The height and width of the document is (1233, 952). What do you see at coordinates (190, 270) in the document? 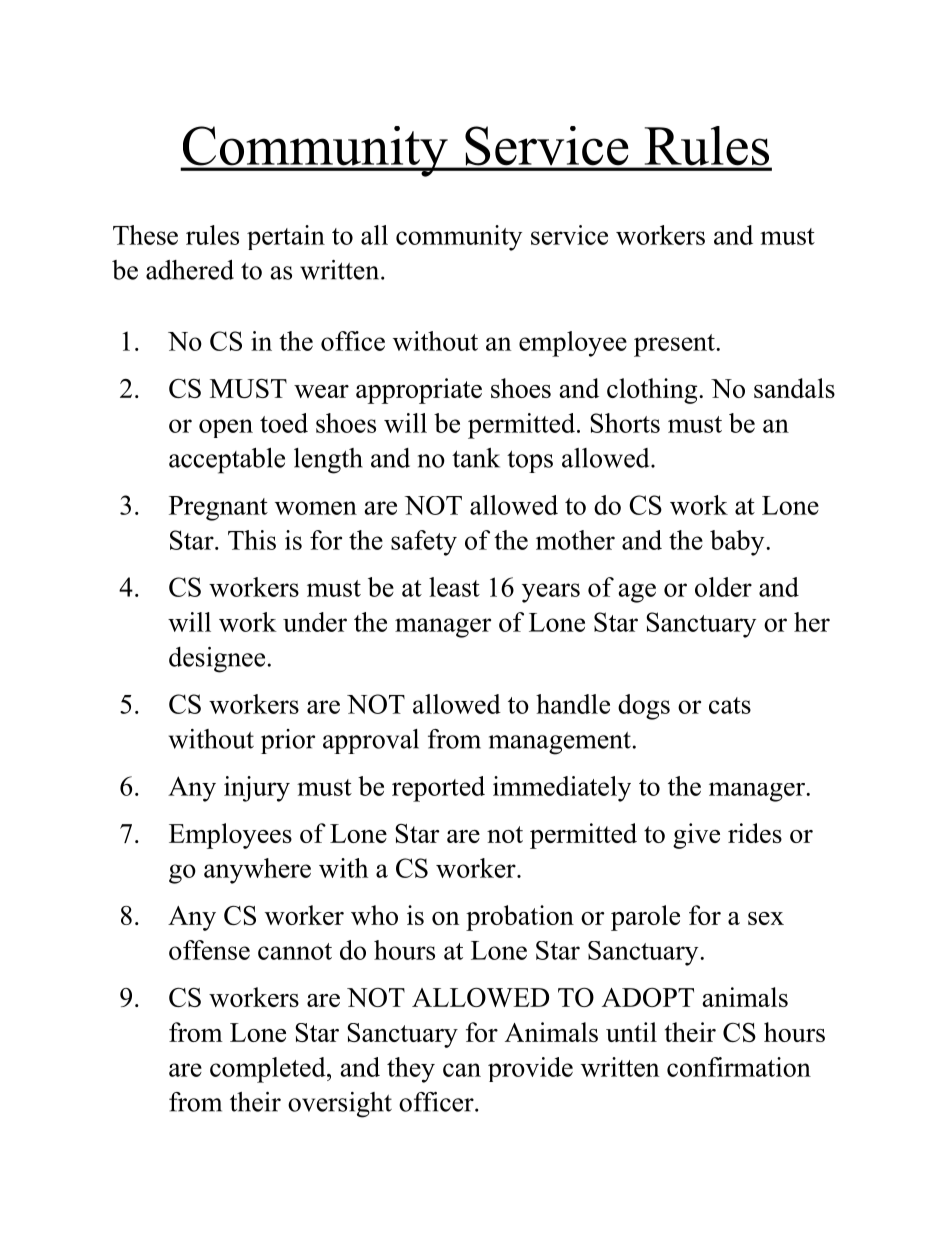
I see `adhered` at bounding box center [190, 270].
